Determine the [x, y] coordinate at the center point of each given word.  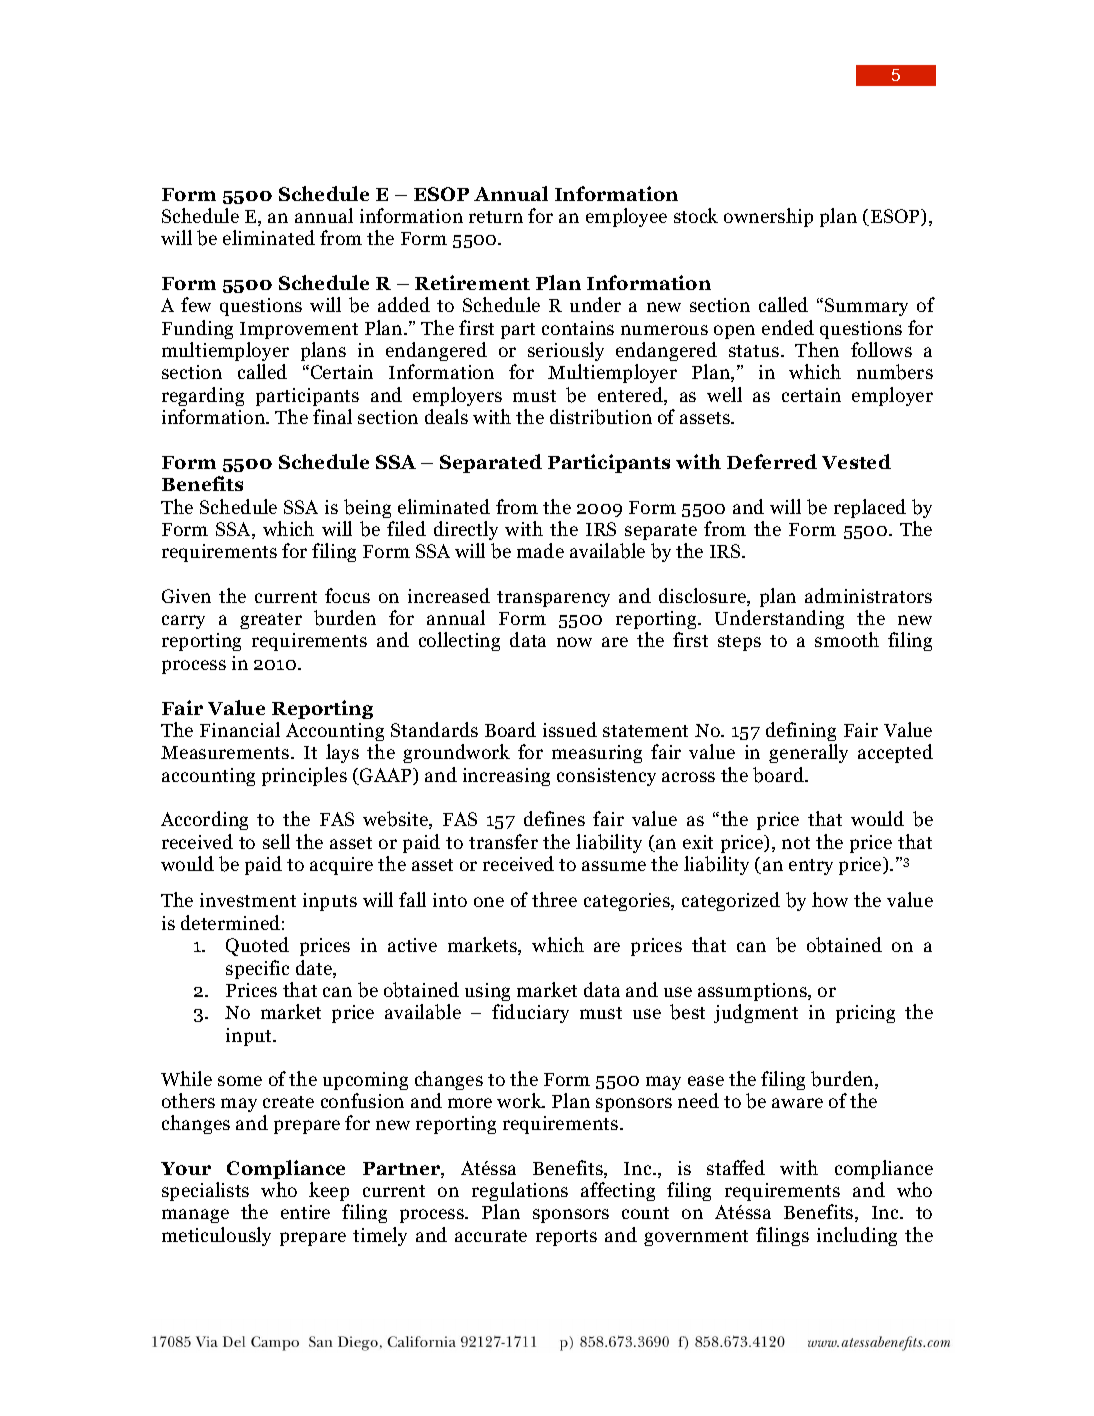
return [496, 217]
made [540, 550]
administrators [868, 595]
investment [248, 900]
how [830, 899]
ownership [768, 217]
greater [271, 621]
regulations [520, 1191]
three [554, 899]
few [196, 304]
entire [305, 1212]
